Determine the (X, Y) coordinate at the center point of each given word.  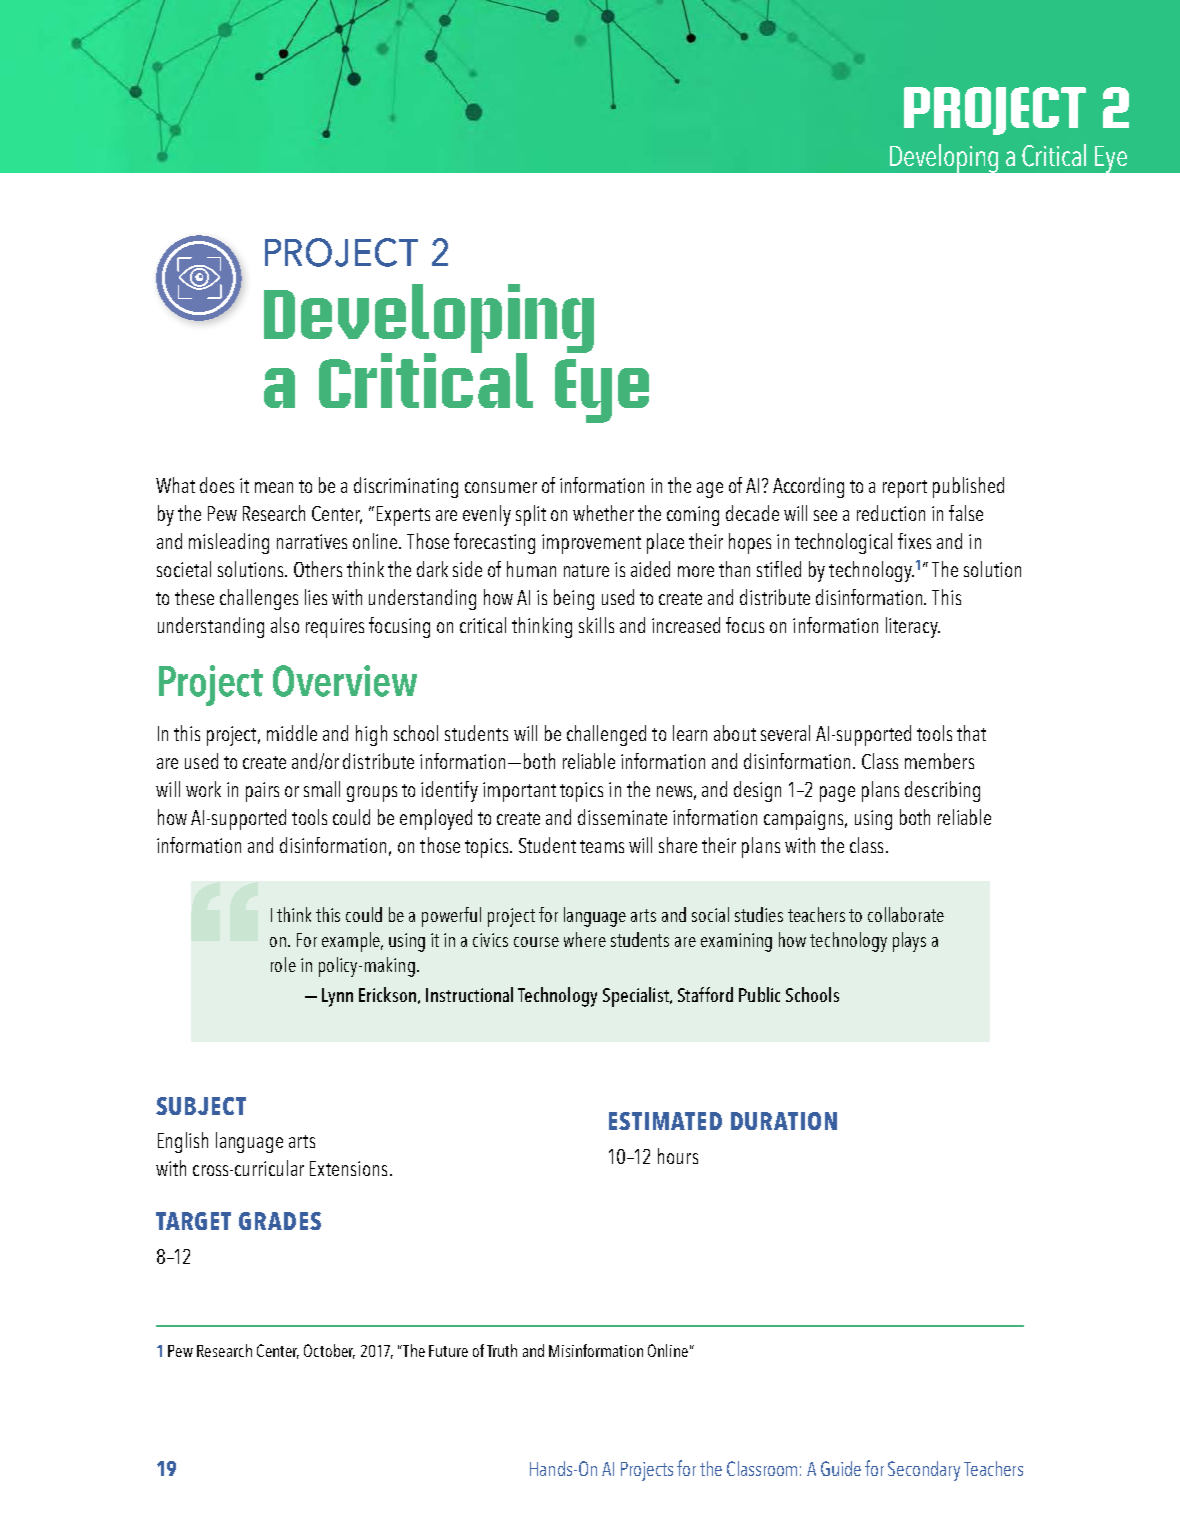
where (585, 939)
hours (678, 1156)
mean (274, 487)
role (283, 964)
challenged (606, 735)
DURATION (784, 1121)
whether (603, 513)
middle (292, 733)
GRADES (280, 1221)
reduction (891, 513)
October (329, 1351)
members (939, 761)
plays (909, 942)
